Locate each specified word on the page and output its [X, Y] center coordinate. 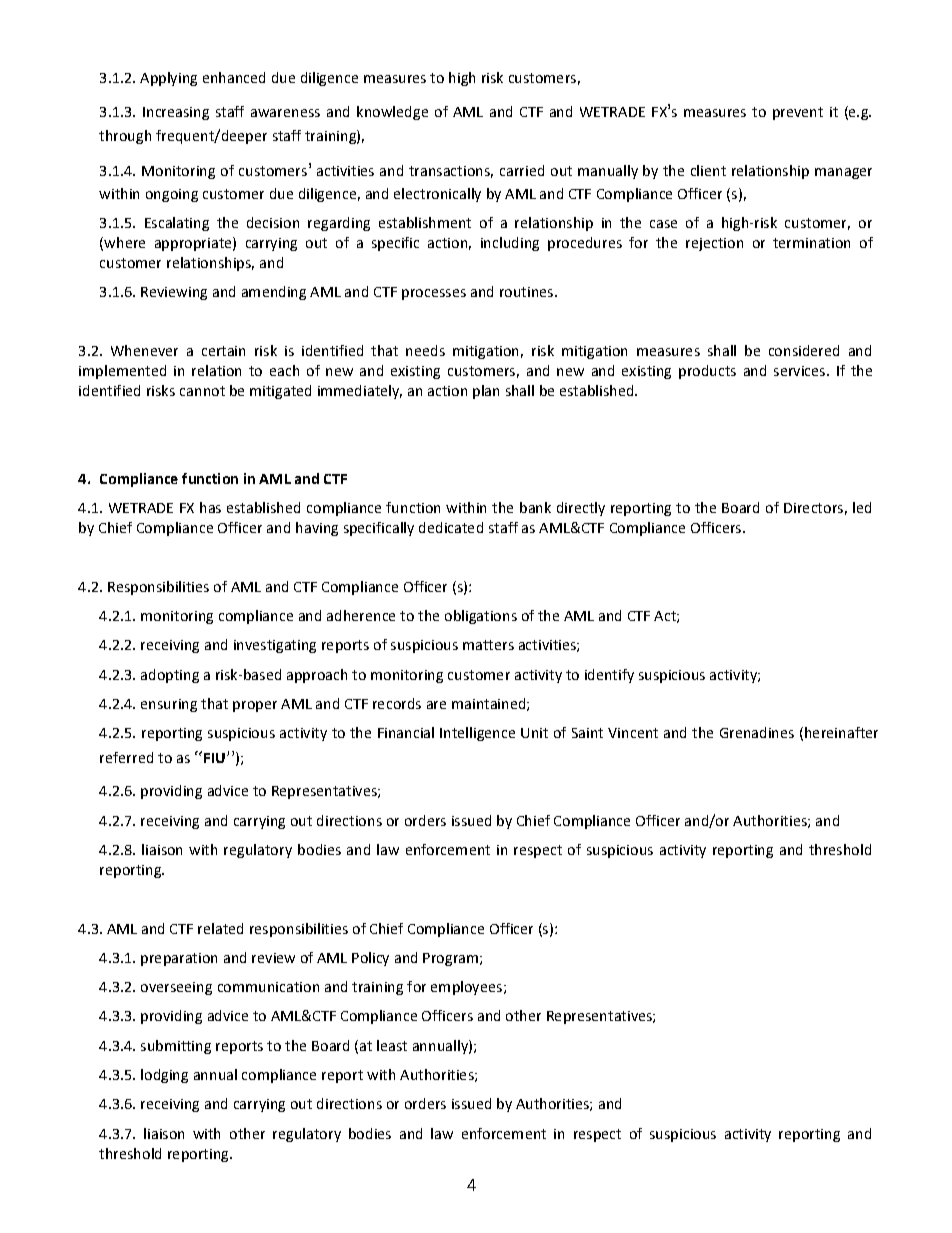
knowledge [392, 113]
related [220, 928]
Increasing [176, 113]
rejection [714, 244]
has [210, 507]
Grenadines [757, 732]
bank [535, 507]
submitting [176, 1047]
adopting [170, 676]
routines [526, 292]
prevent [798, 113]
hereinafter [841, 732]
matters [488, 645]
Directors [813, 508]
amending [274, 293]
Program [450, 959]
